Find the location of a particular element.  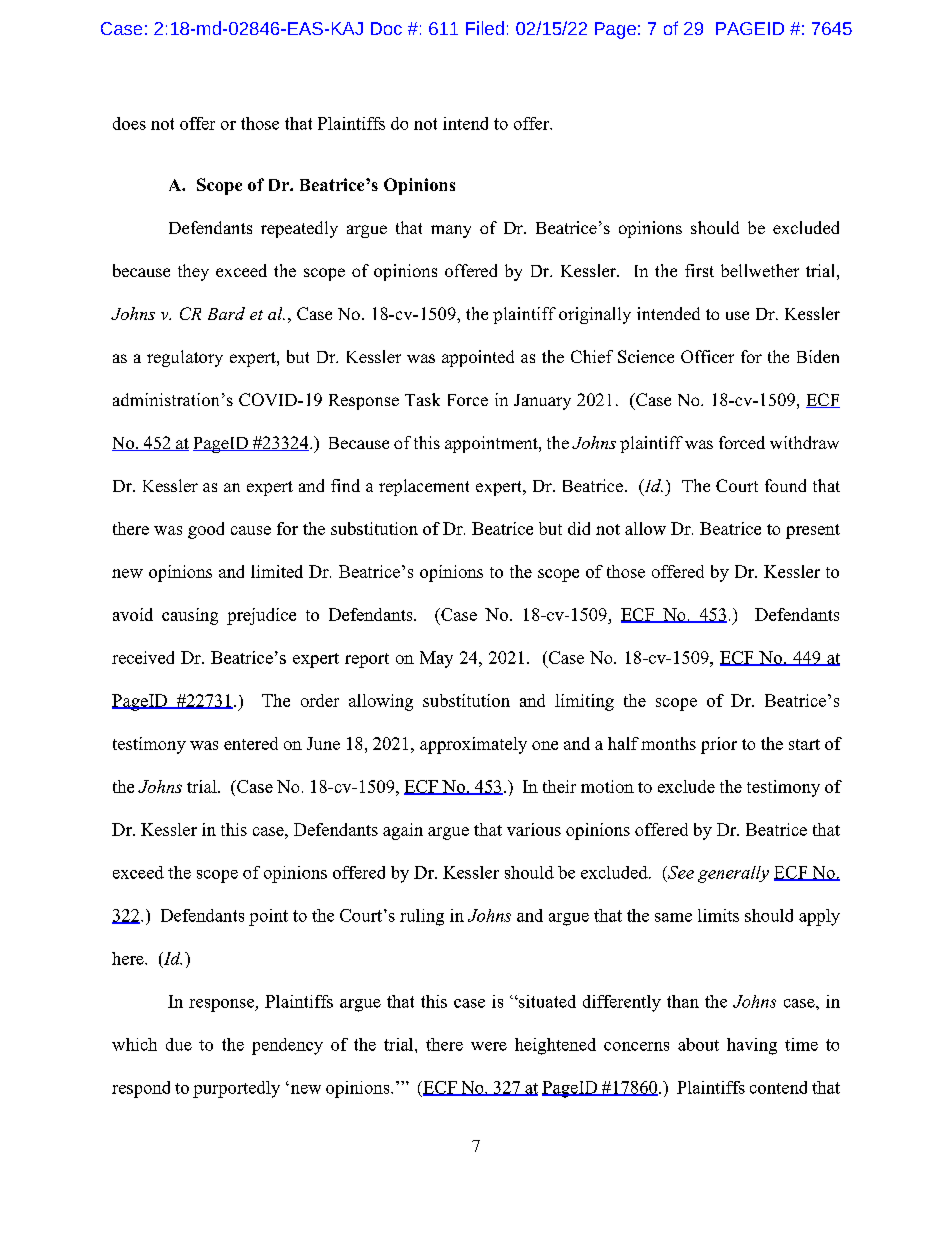

entered is located at coordinates (251, 743).
